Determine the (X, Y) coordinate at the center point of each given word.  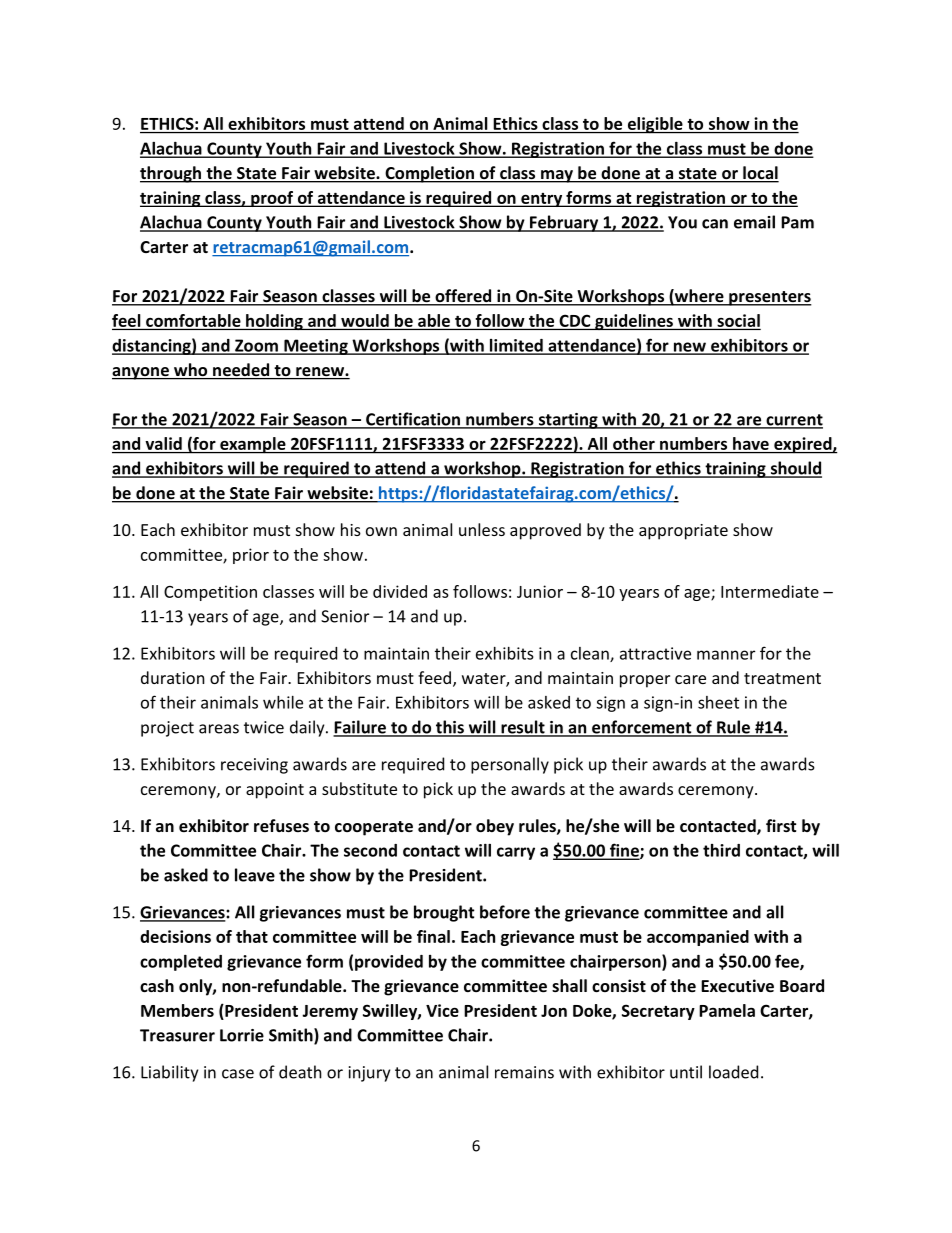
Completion (429, 174)
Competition (210, 593)
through (171, 174)
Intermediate (770, 591)
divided (400, 591)
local (760, 174)
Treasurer (177, 1035)
